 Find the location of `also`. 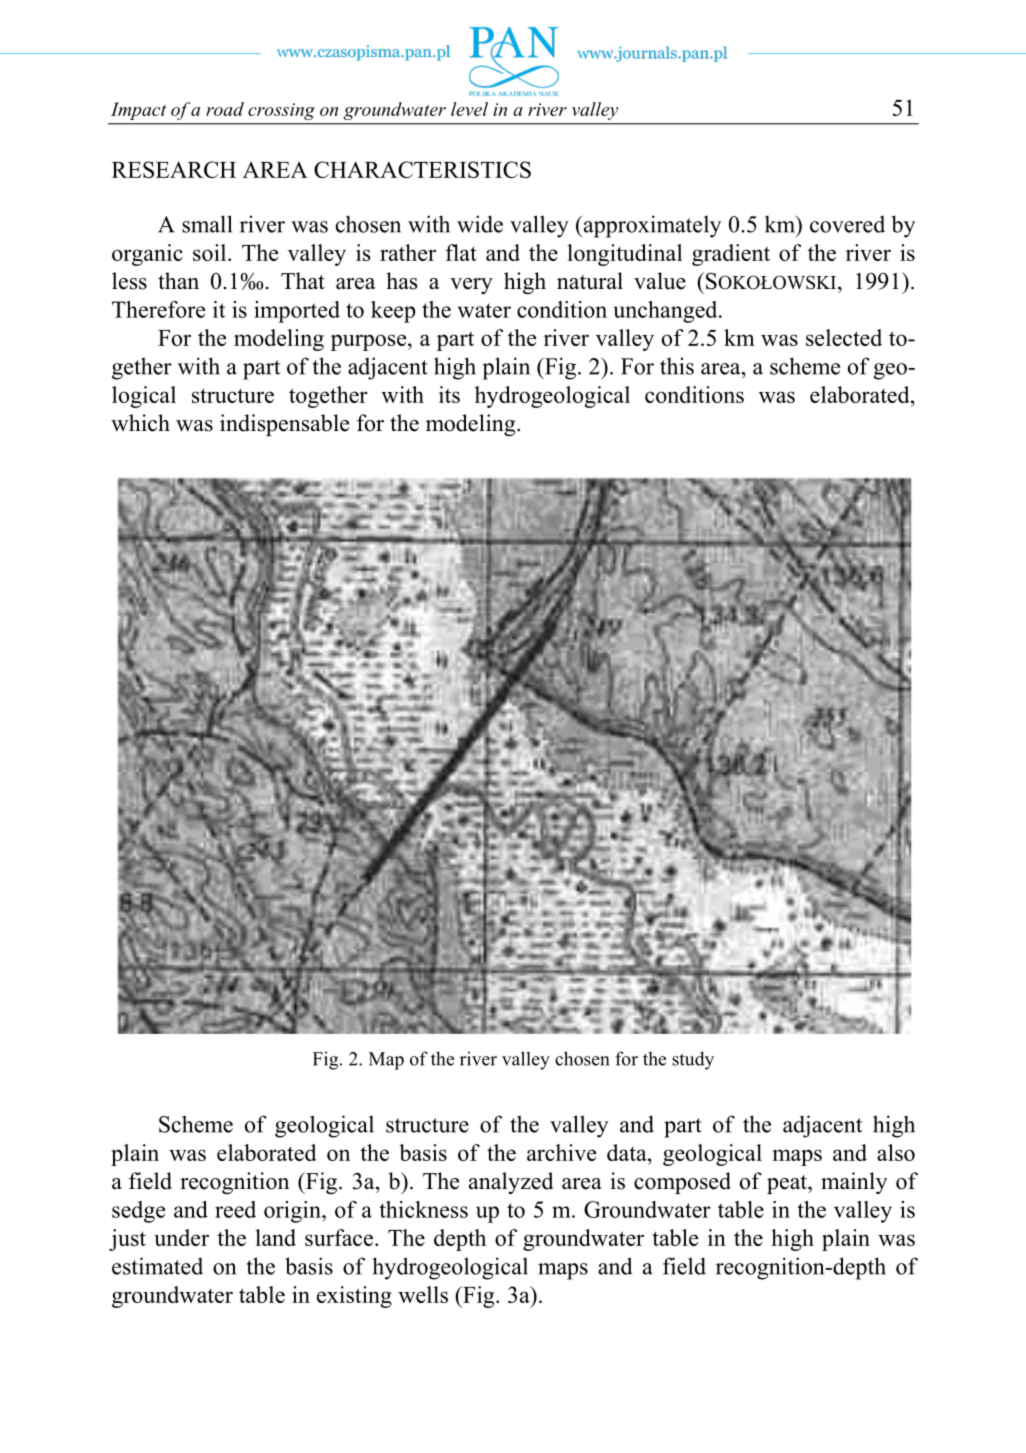

also is located at coordinates (896, 1152).
